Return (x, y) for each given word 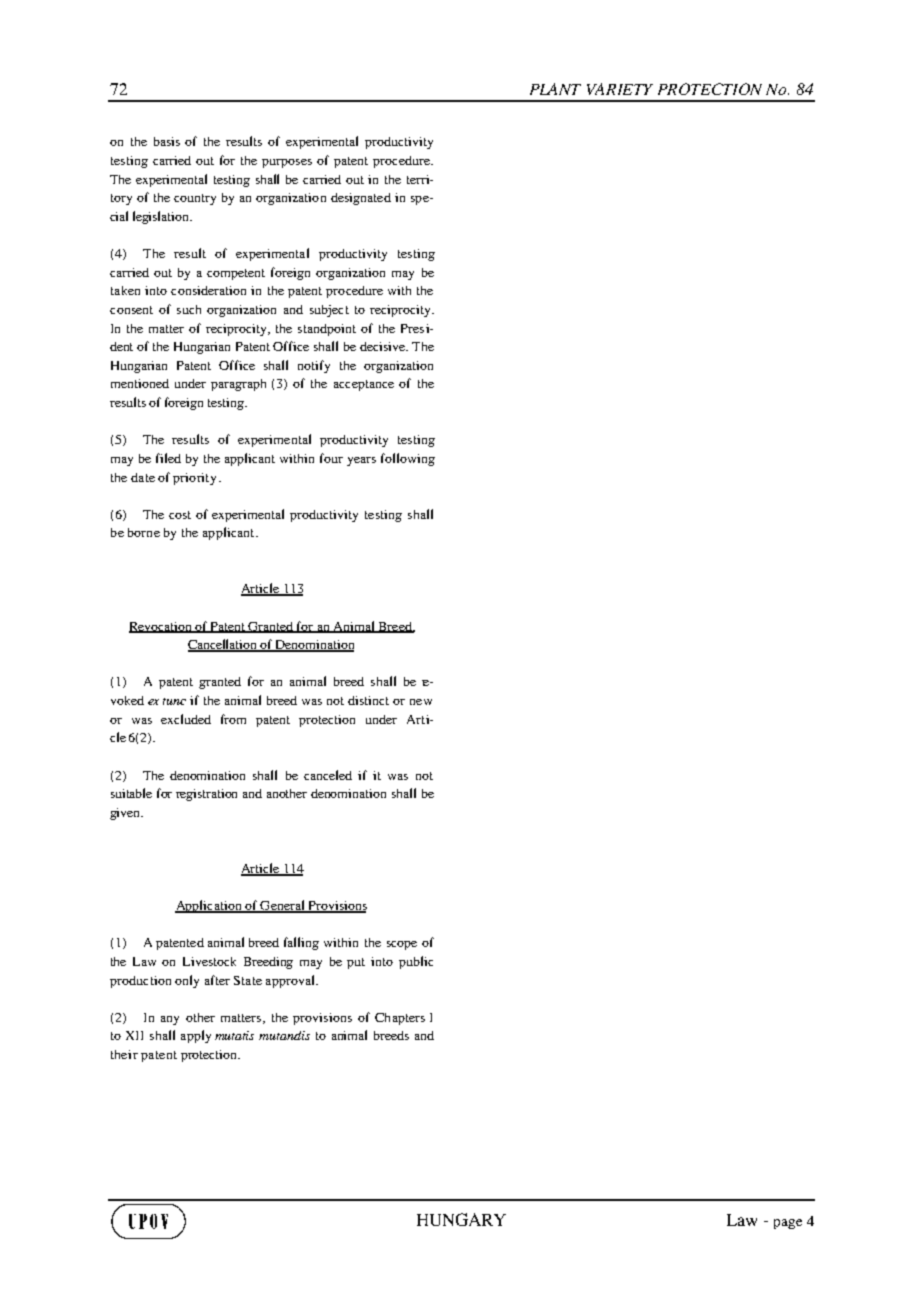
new (421, 702)
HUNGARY (461, 1219)
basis (167, 141)
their (124, 1054)
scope (402, 945)
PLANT (555, 89)
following (408, 459)
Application (209, 906)
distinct (368, 700)
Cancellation (224, 645)
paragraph (238, 385)
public (416, 962)
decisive (383, 346)
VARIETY (620, 89)
